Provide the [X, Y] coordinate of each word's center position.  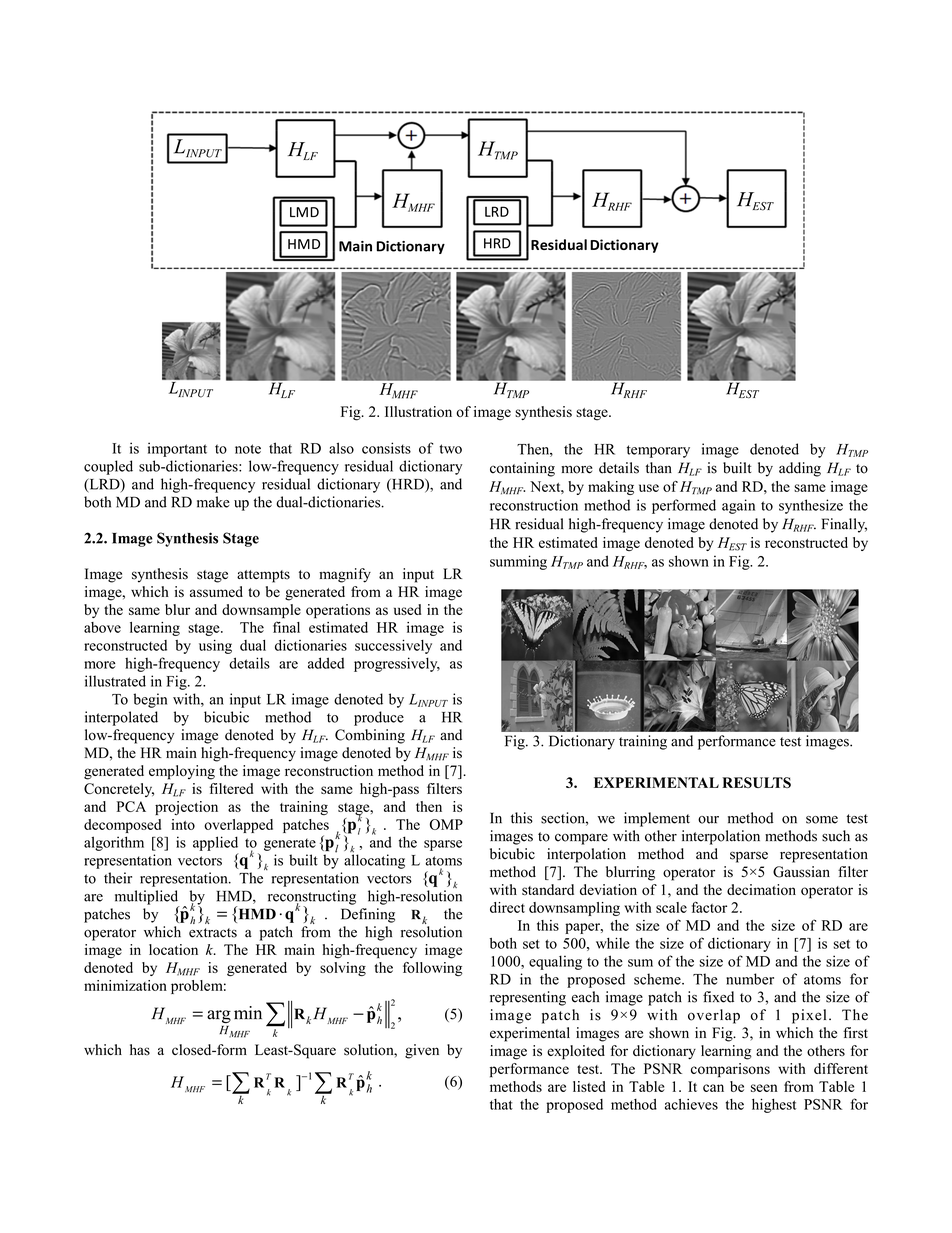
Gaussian [801, 872]
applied [215, 843]
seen [764, 1088]
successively [393, 646]
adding [800, 469]
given [422, 1051]
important [177, 449]
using [215, 646]
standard [548, 889]
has [140, 1050]
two [450, 449]
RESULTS [756, 782]
